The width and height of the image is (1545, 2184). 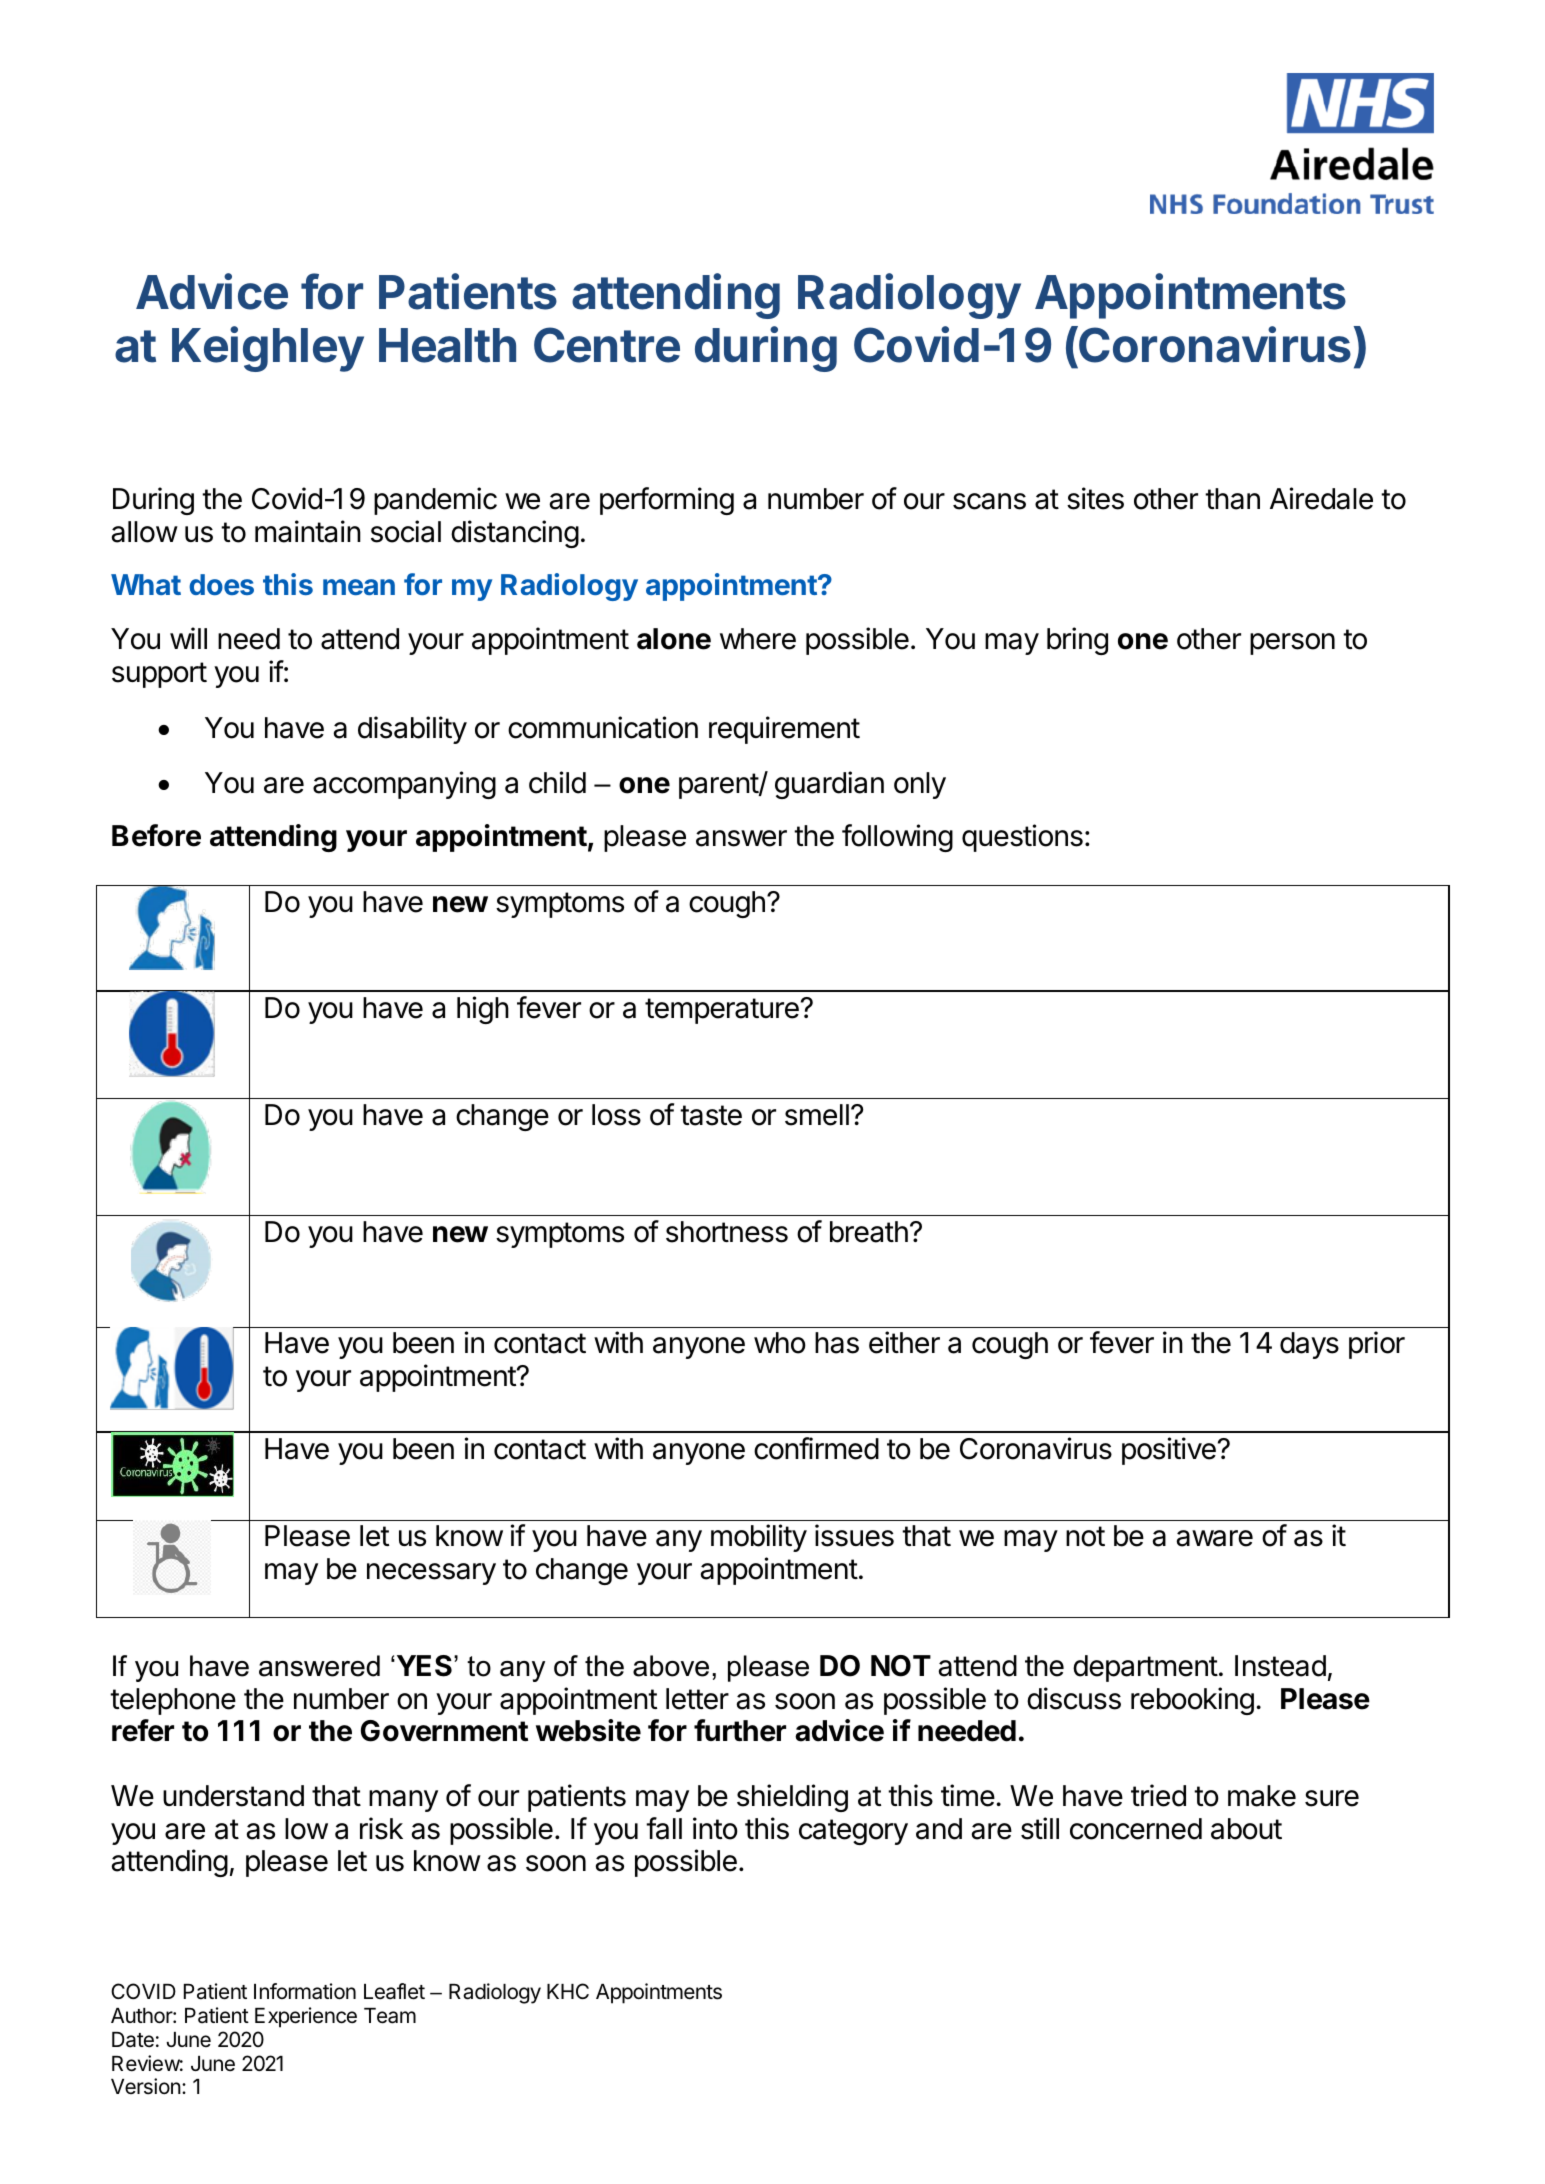 I want to click on into, so click(x=715, y=1828).
